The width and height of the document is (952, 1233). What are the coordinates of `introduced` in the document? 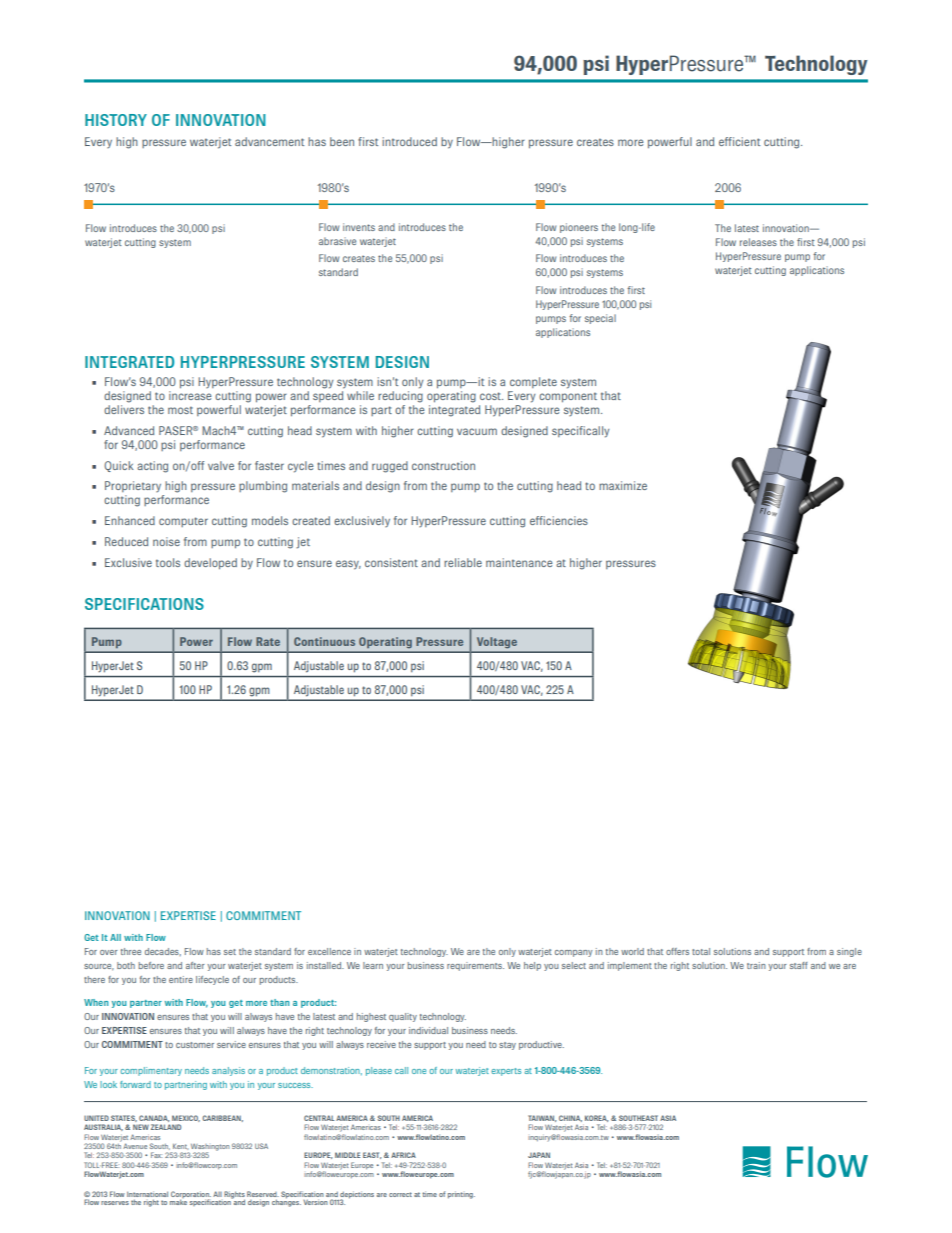 It's located at (409, 141).
